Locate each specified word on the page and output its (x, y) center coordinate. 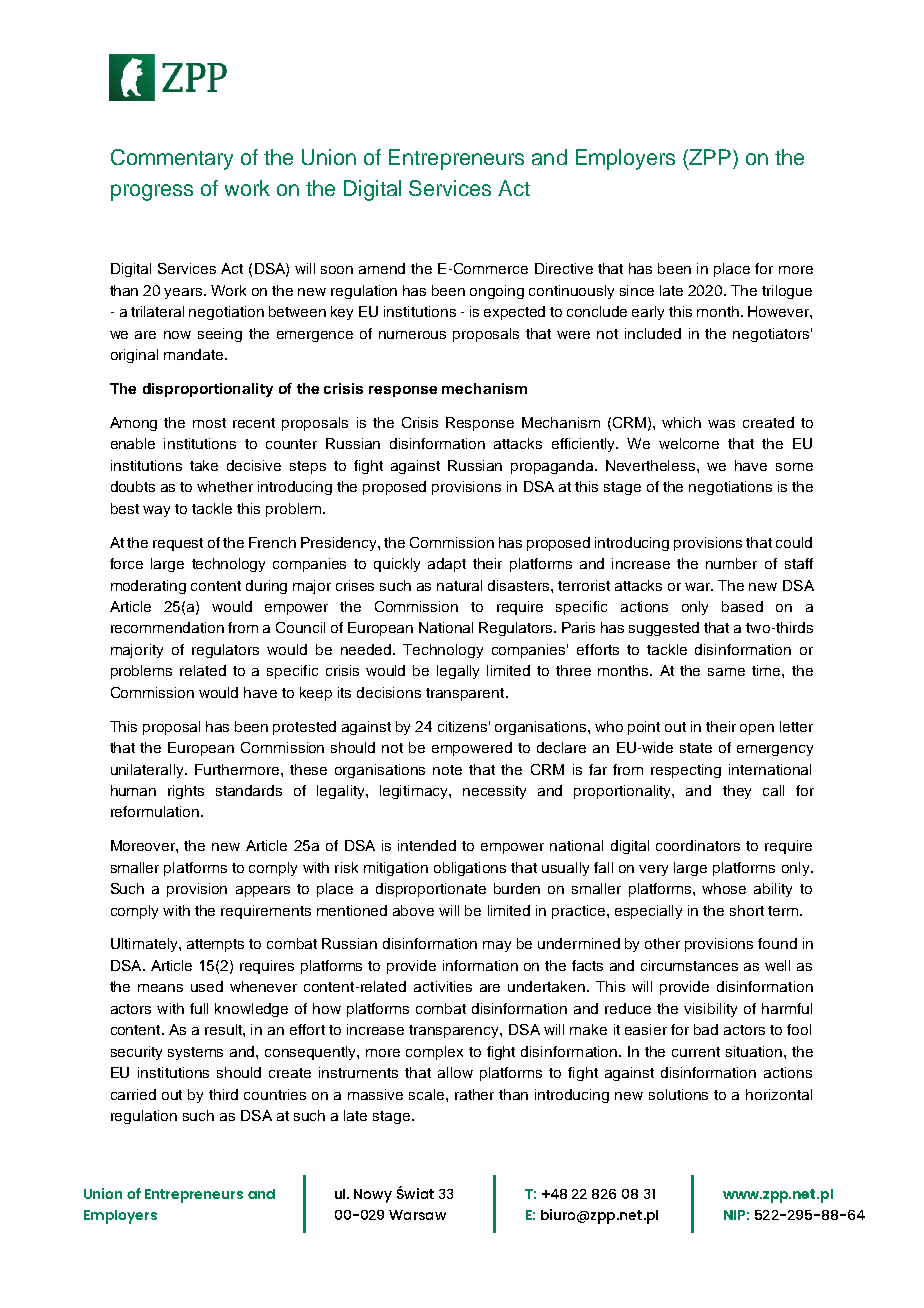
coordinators (698, 845)
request (178, 544)
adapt (447, 565)
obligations (470, 869)
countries (275, 1094)
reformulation (156, 811)
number (731, 563)
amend (382, 268)
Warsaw (417, 1215)
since (637, 290)
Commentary (172, 159)
